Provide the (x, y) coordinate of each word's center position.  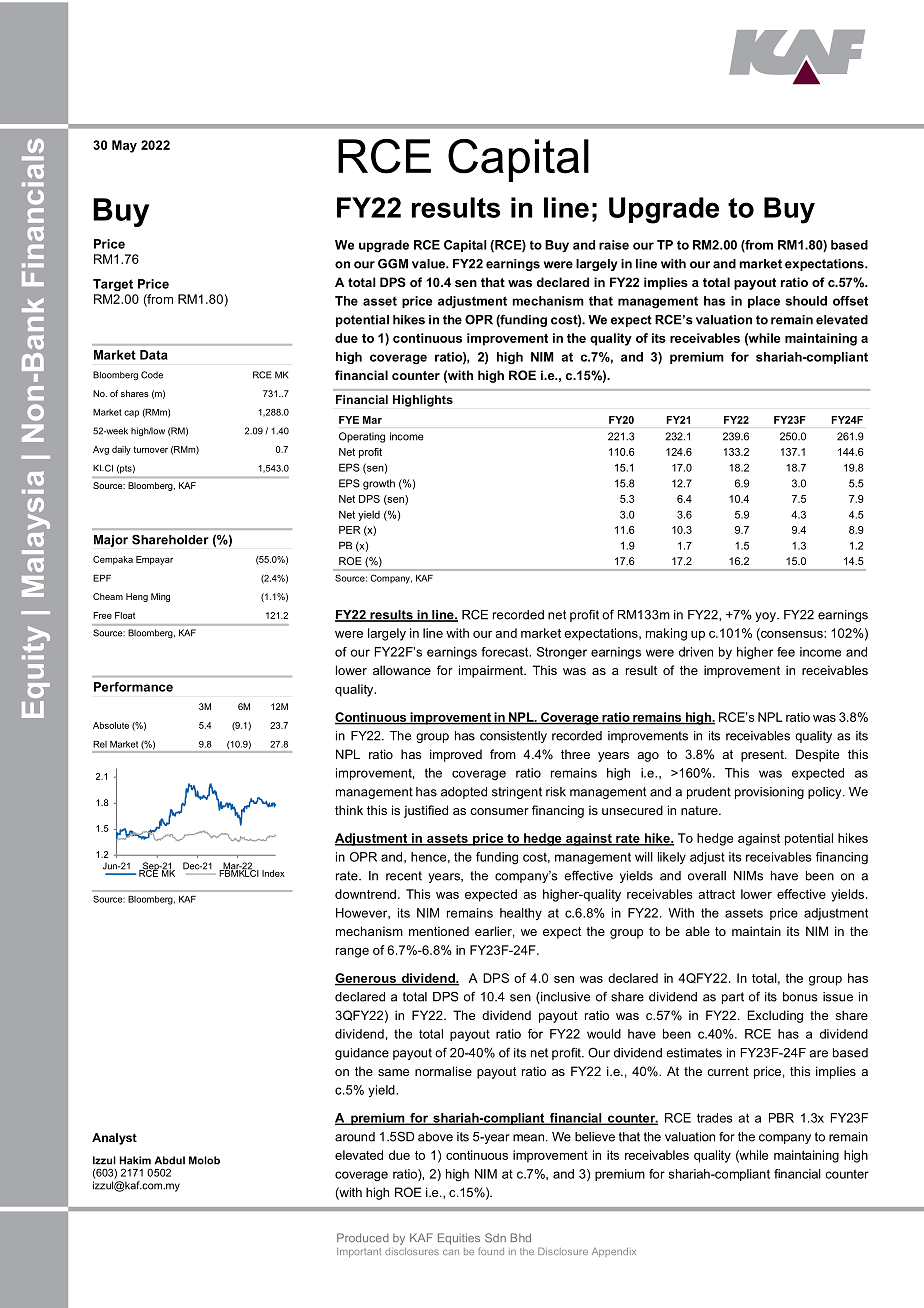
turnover (151, 449)
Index (273, 873)
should (806, 301)
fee (786, 652)
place (764, 302)
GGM (393, 263)
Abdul (169, 1160)
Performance (133, 687)
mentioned (439, 931)
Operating (362, 437)
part (733, 998)
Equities (459, 1239)
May (124, 146)
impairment (492, 671)
